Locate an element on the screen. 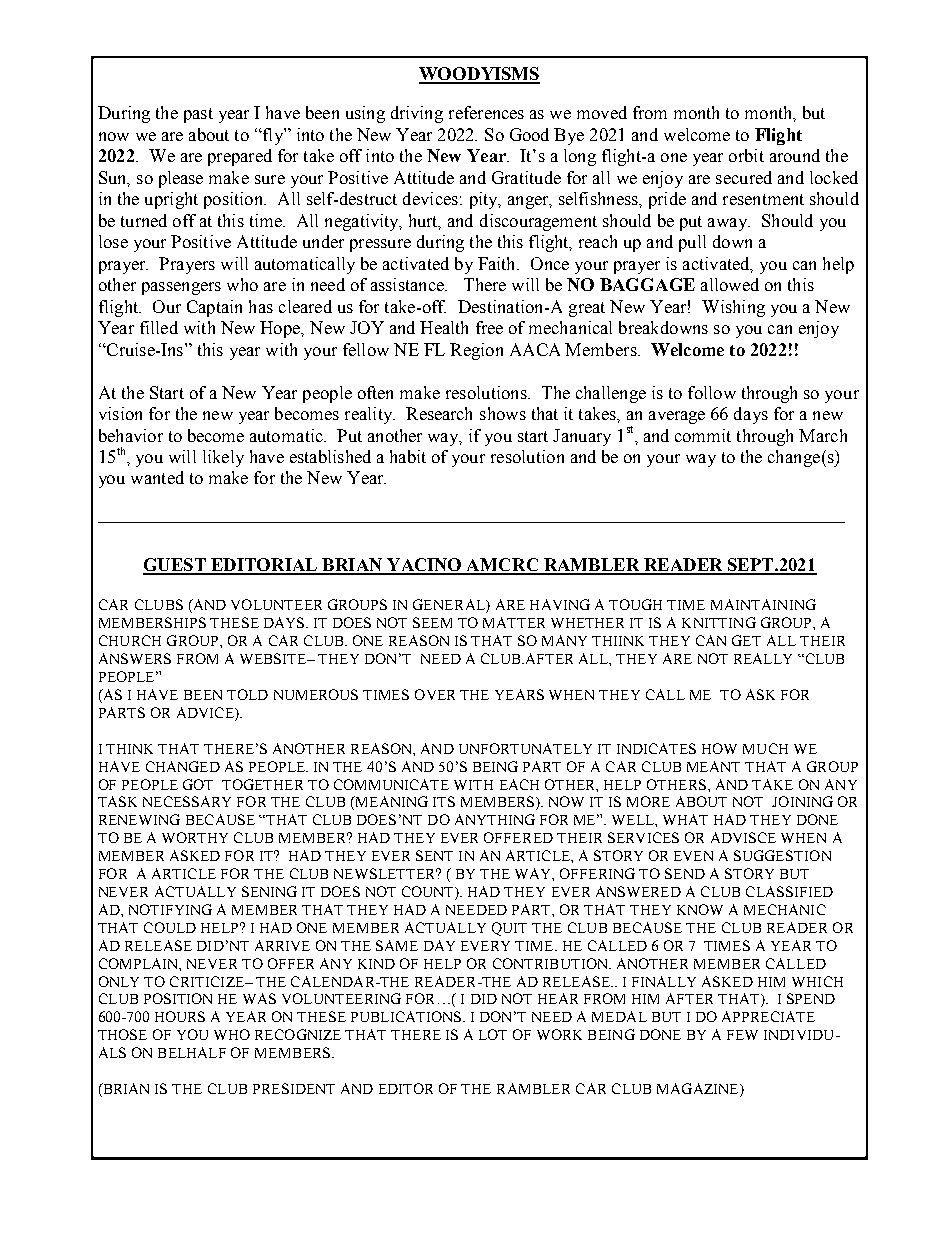 The image size is (952, 1233). orbit is located at coordinates (746, 155).
